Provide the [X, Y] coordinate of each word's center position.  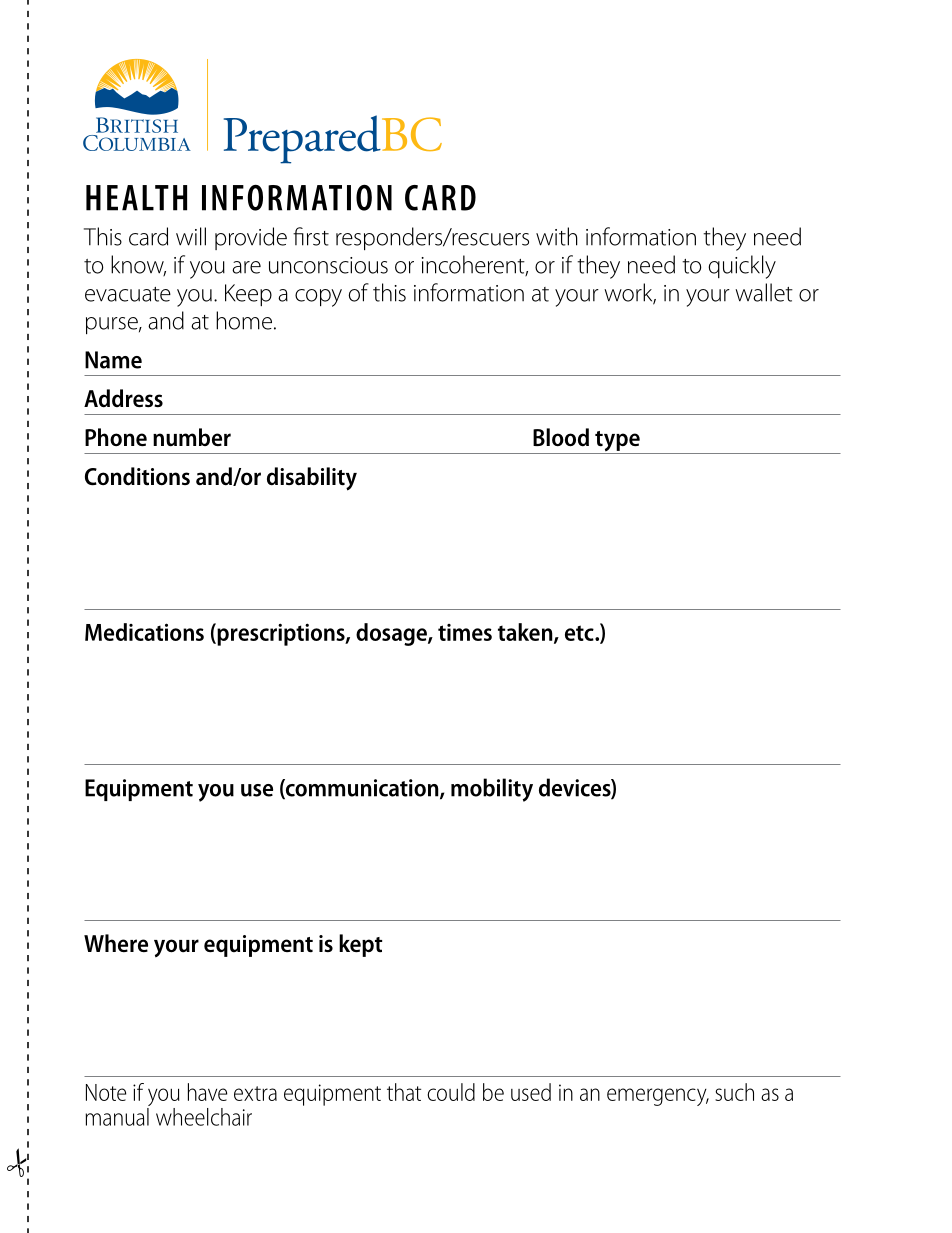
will [191, 236]
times [465, 632]
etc [580, 633]
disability [312, 479]
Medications [144, 632]
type [617, 442]
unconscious [328, 265]
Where [116, 943]
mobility [492, 790]
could [451, 1092]
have [207, 1092]
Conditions [137, 476]
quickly [742, 267]
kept [360, 945]
